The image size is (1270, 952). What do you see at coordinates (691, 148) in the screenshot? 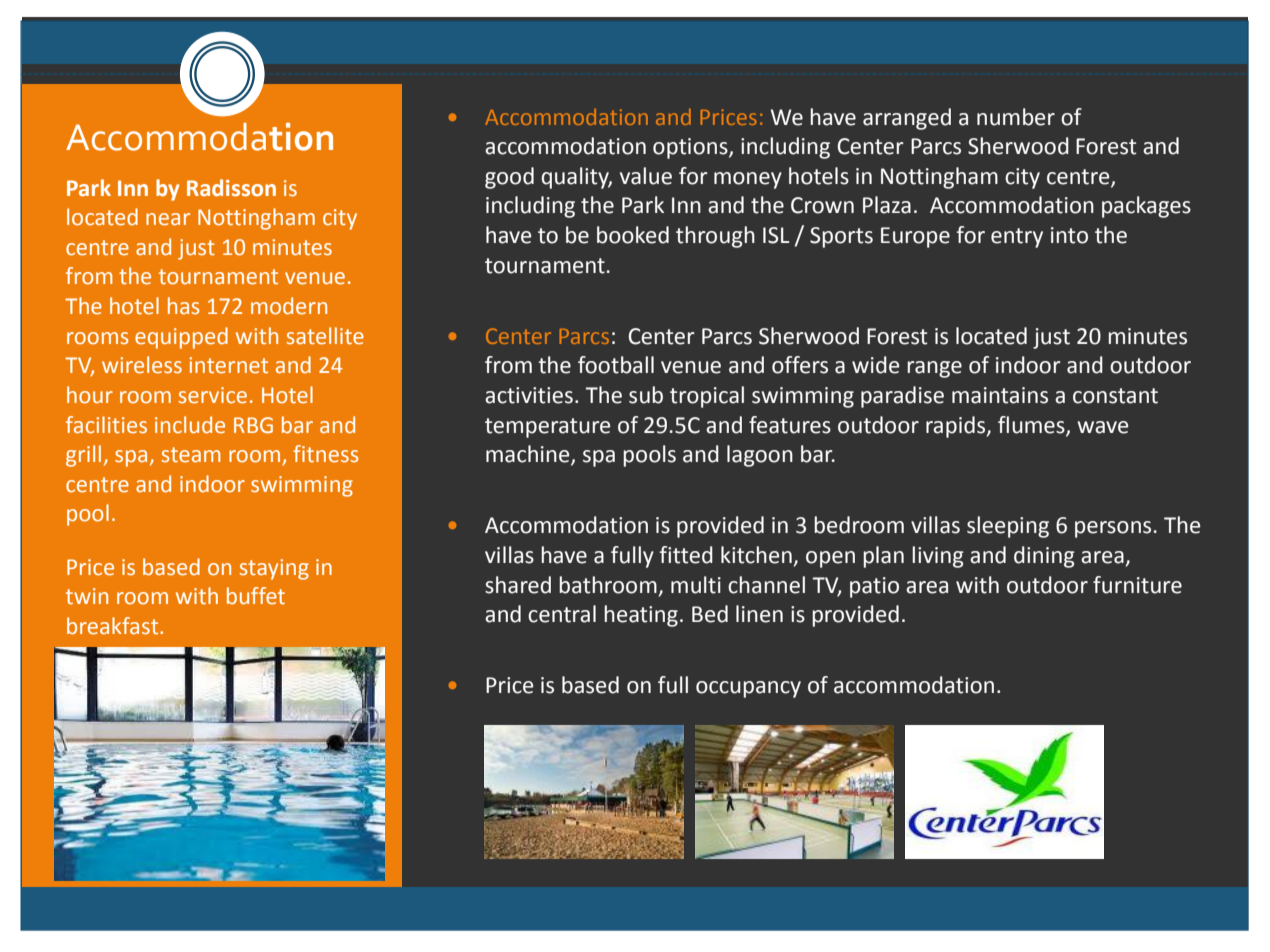
I see `options` at bounding box center [691, 148].
